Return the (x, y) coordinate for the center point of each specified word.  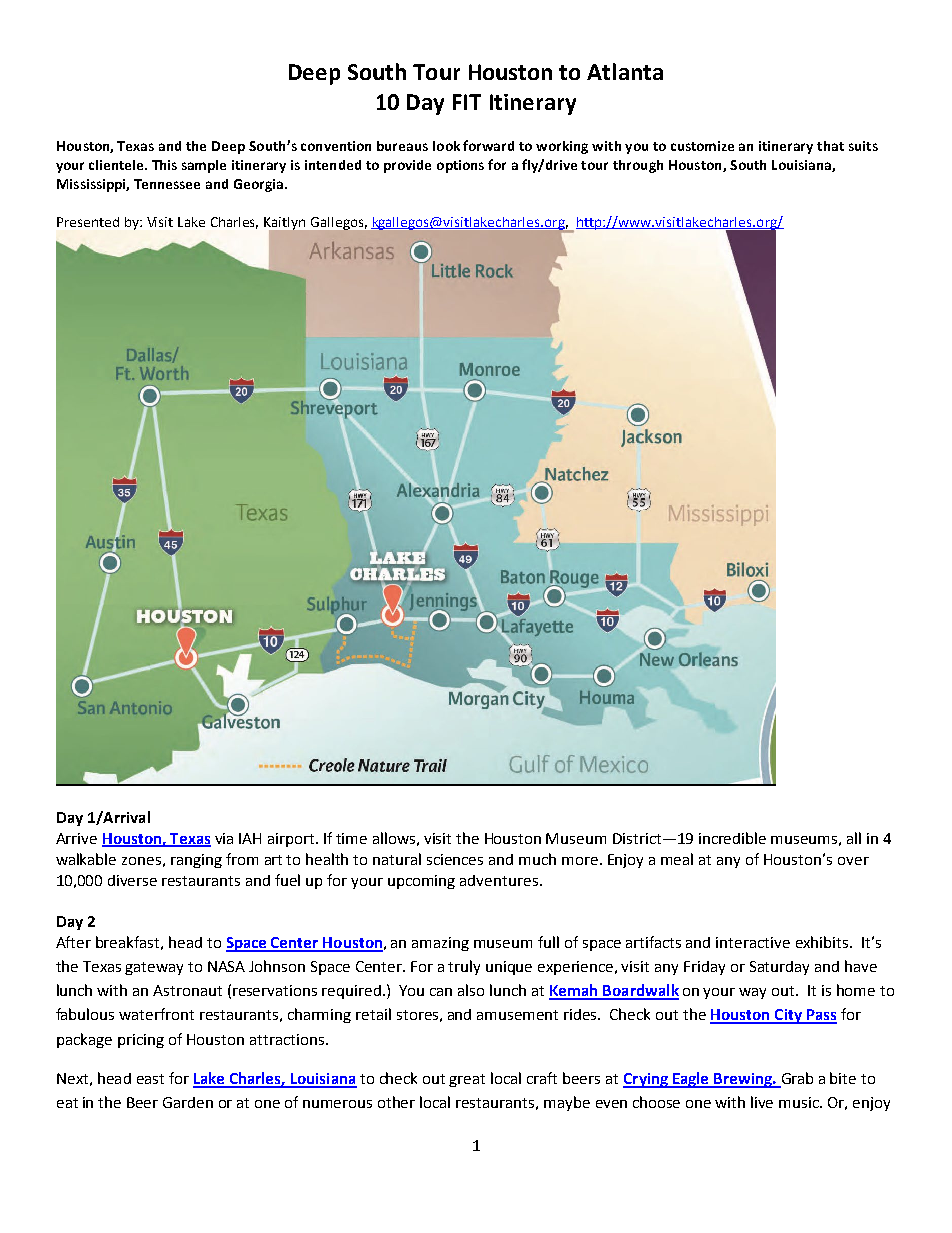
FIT (467, 102)
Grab (796, 1079)
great (467, 1080)
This (164, 165)
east (150, 1079)
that (830, 146)
